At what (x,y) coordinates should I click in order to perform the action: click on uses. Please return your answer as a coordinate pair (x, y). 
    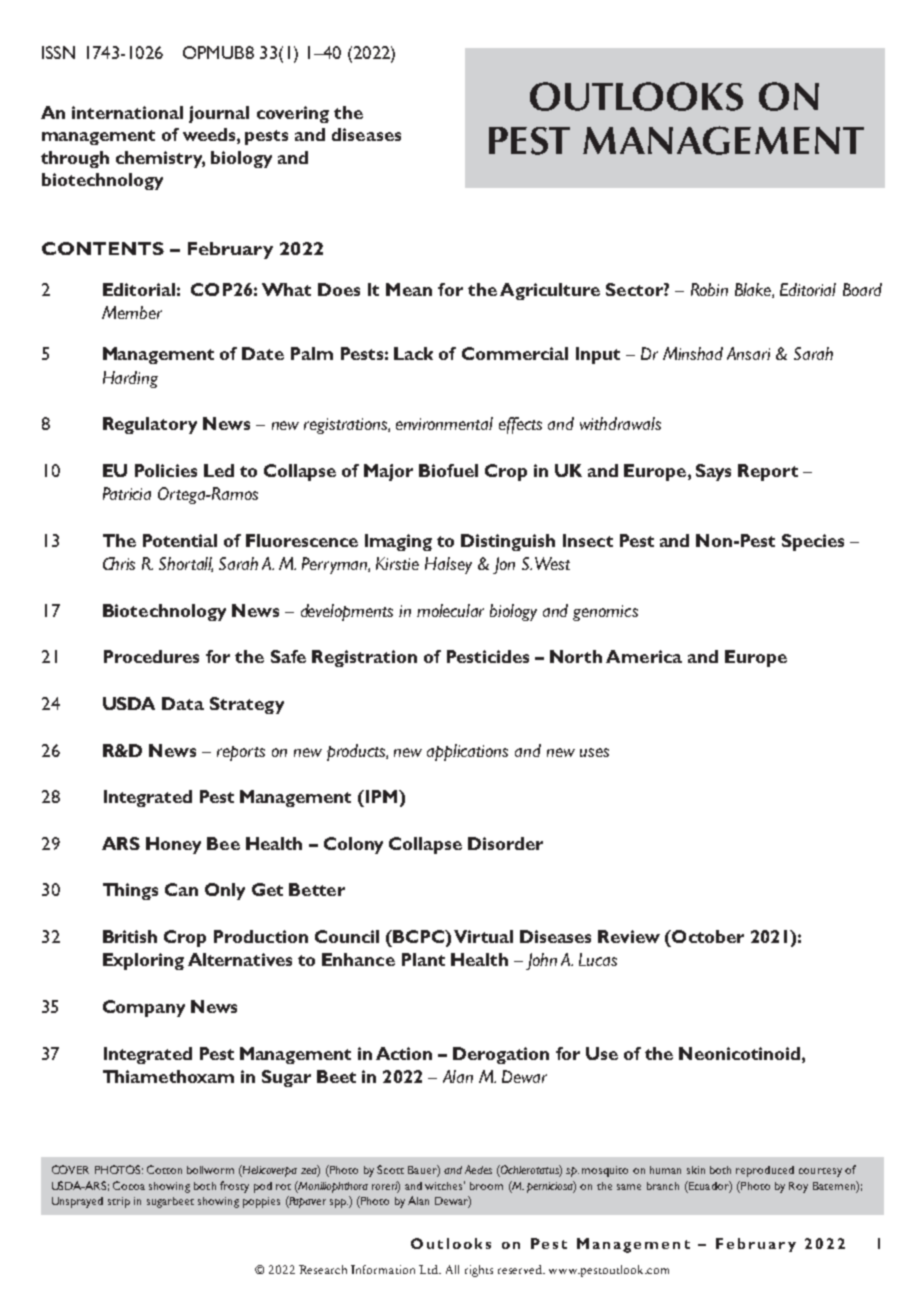
    Looking at the image, I should click on (594, 752).
